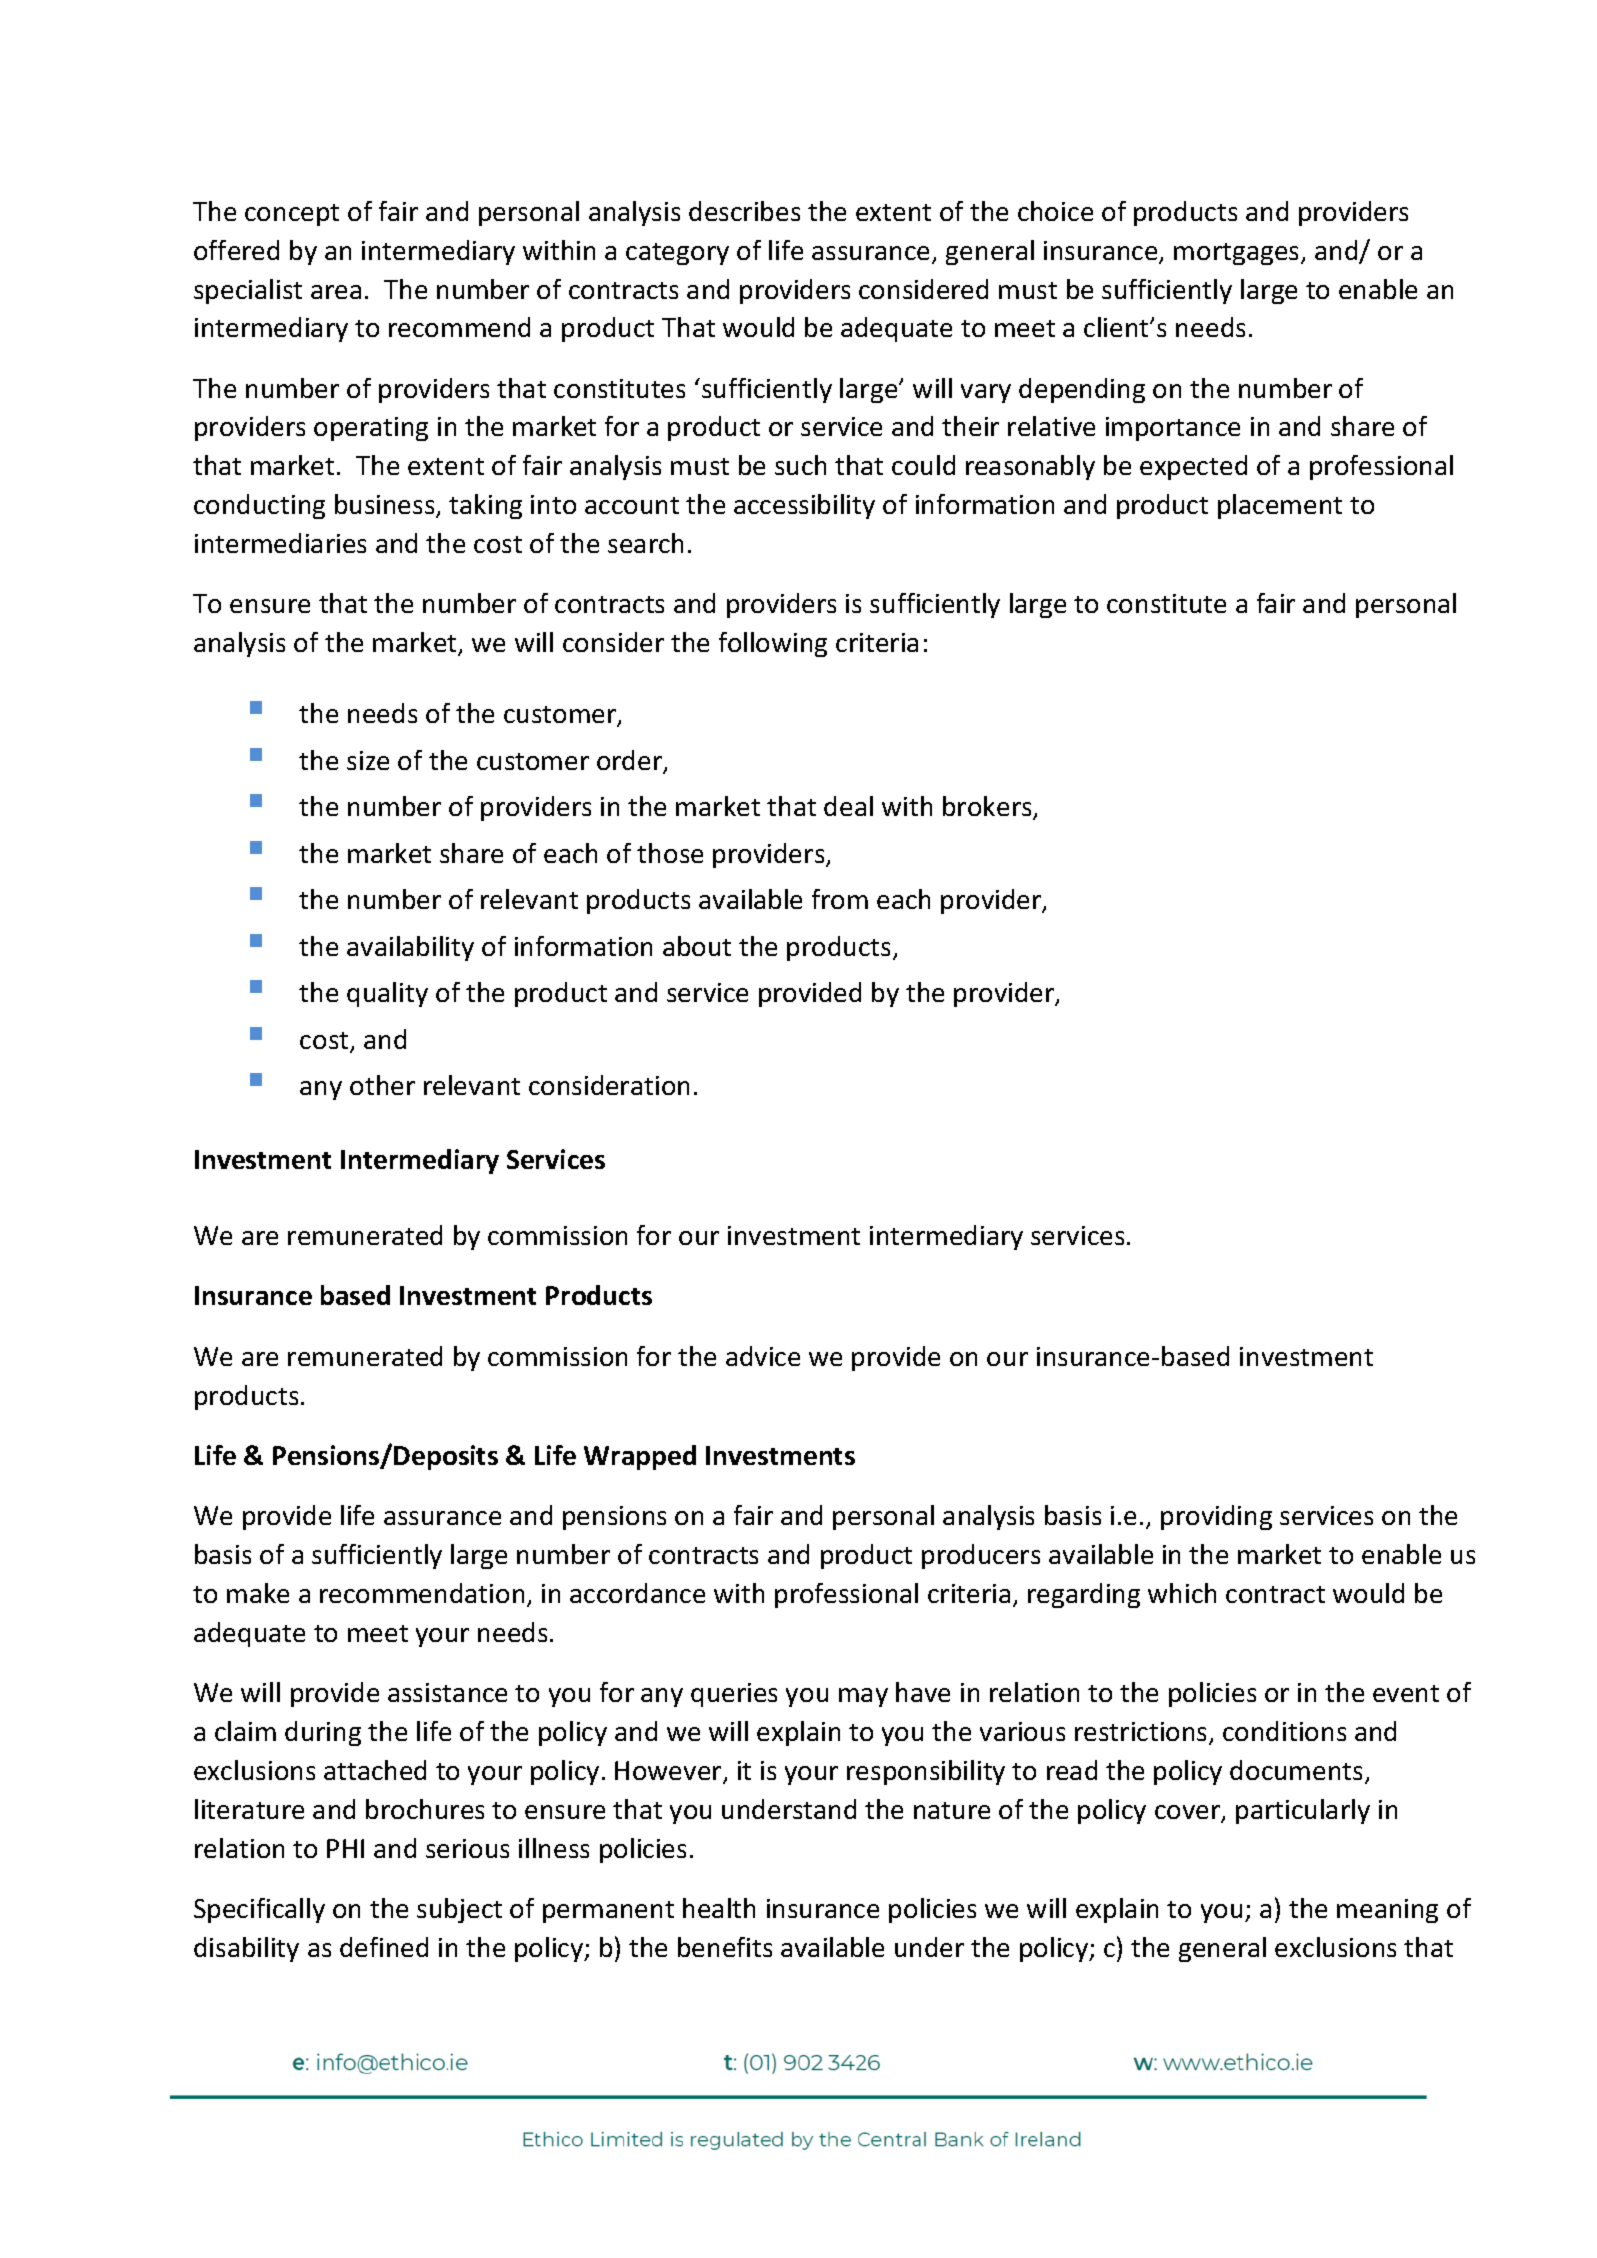 The image size is (1597, 2258). I want to click on defined, so click(384, 1947).
